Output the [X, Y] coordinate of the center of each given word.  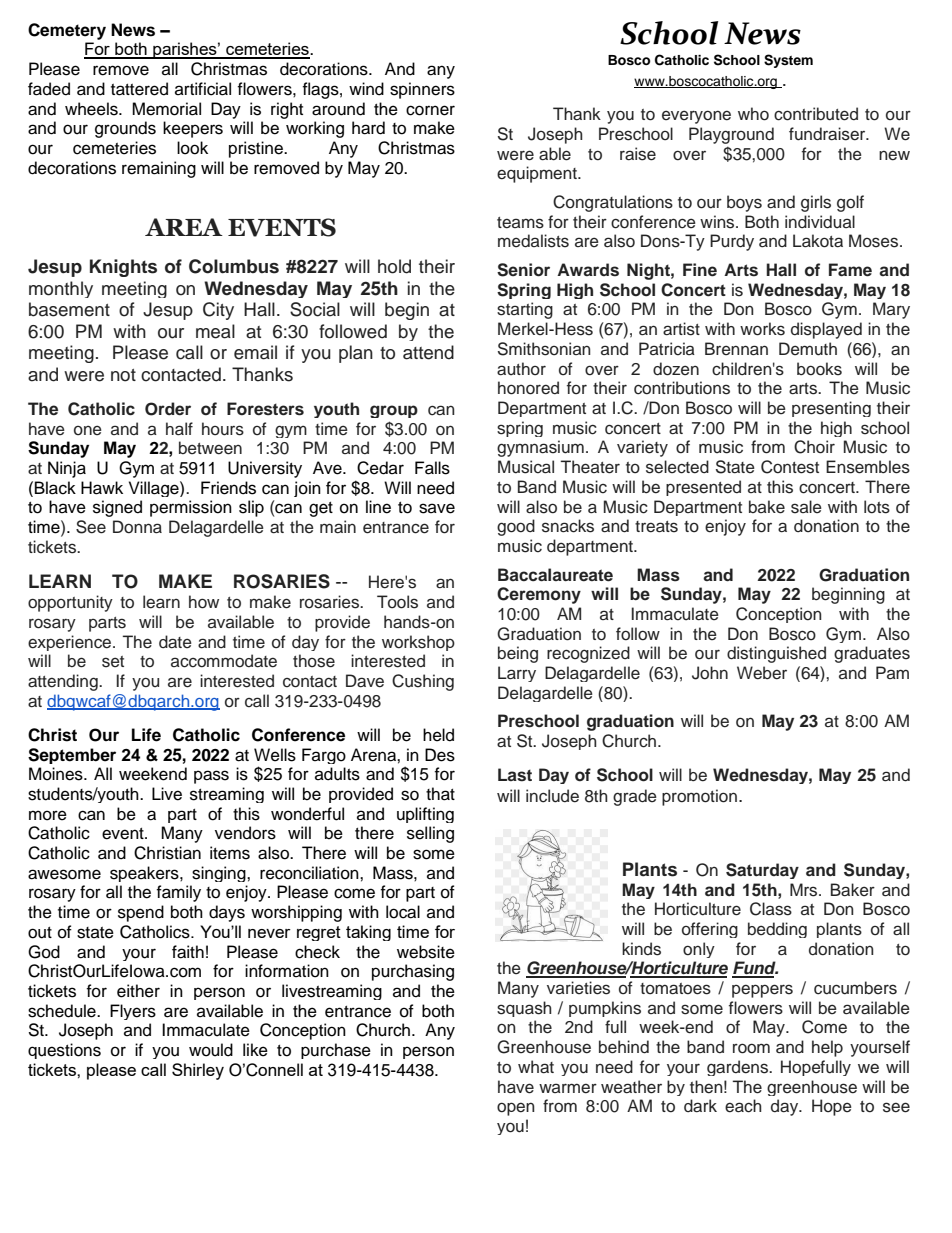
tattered [139, 89]
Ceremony [539, 595]
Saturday [762, 871]
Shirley [198, 1071]
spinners [422, 90]
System [788, 61]
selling [430, 834]
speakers [145, 874]
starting [525, 310]
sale [806, 507]
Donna [137, 527]
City [218, 311]
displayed [826, 330]
